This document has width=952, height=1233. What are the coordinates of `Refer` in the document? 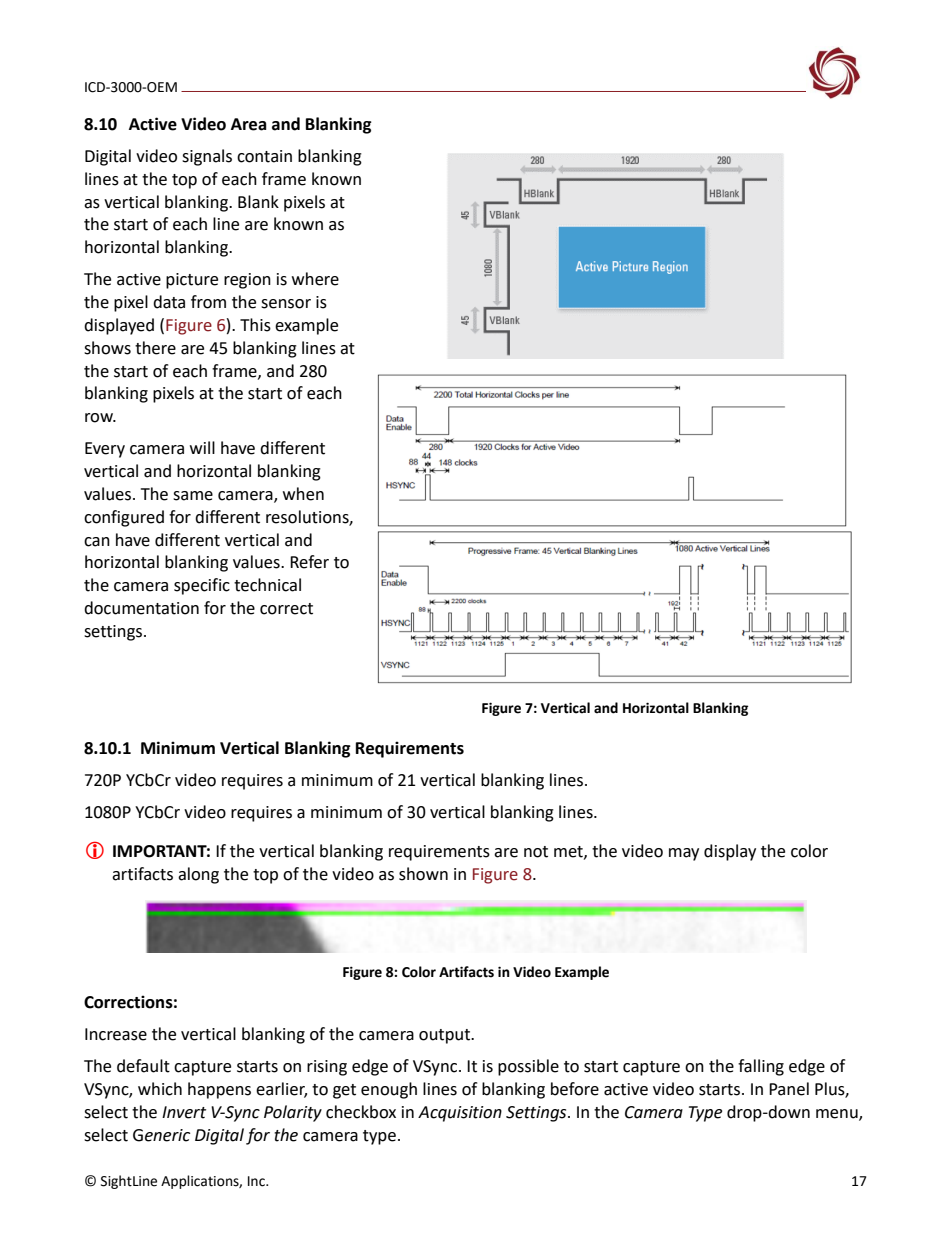 It's located at (309, 562).
